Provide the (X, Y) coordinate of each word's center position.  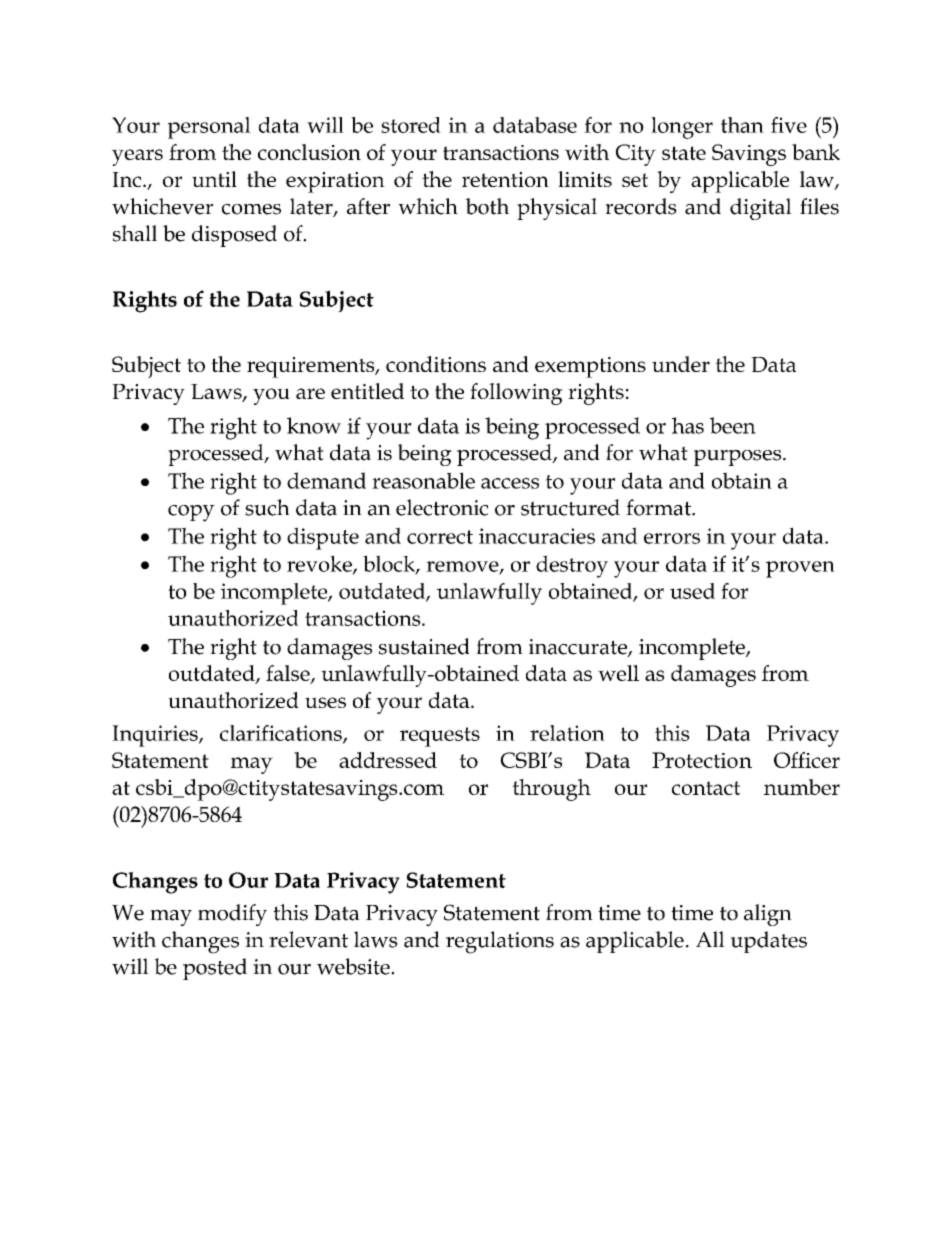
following (516, 394)
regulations (500, 942)
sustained (424, 646)
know (314, 425)
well (618, 673)
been (733, 425)
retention (505, 179)
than (742, 125)
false (289, 674)
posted (215, 969)
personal (209, 128)
